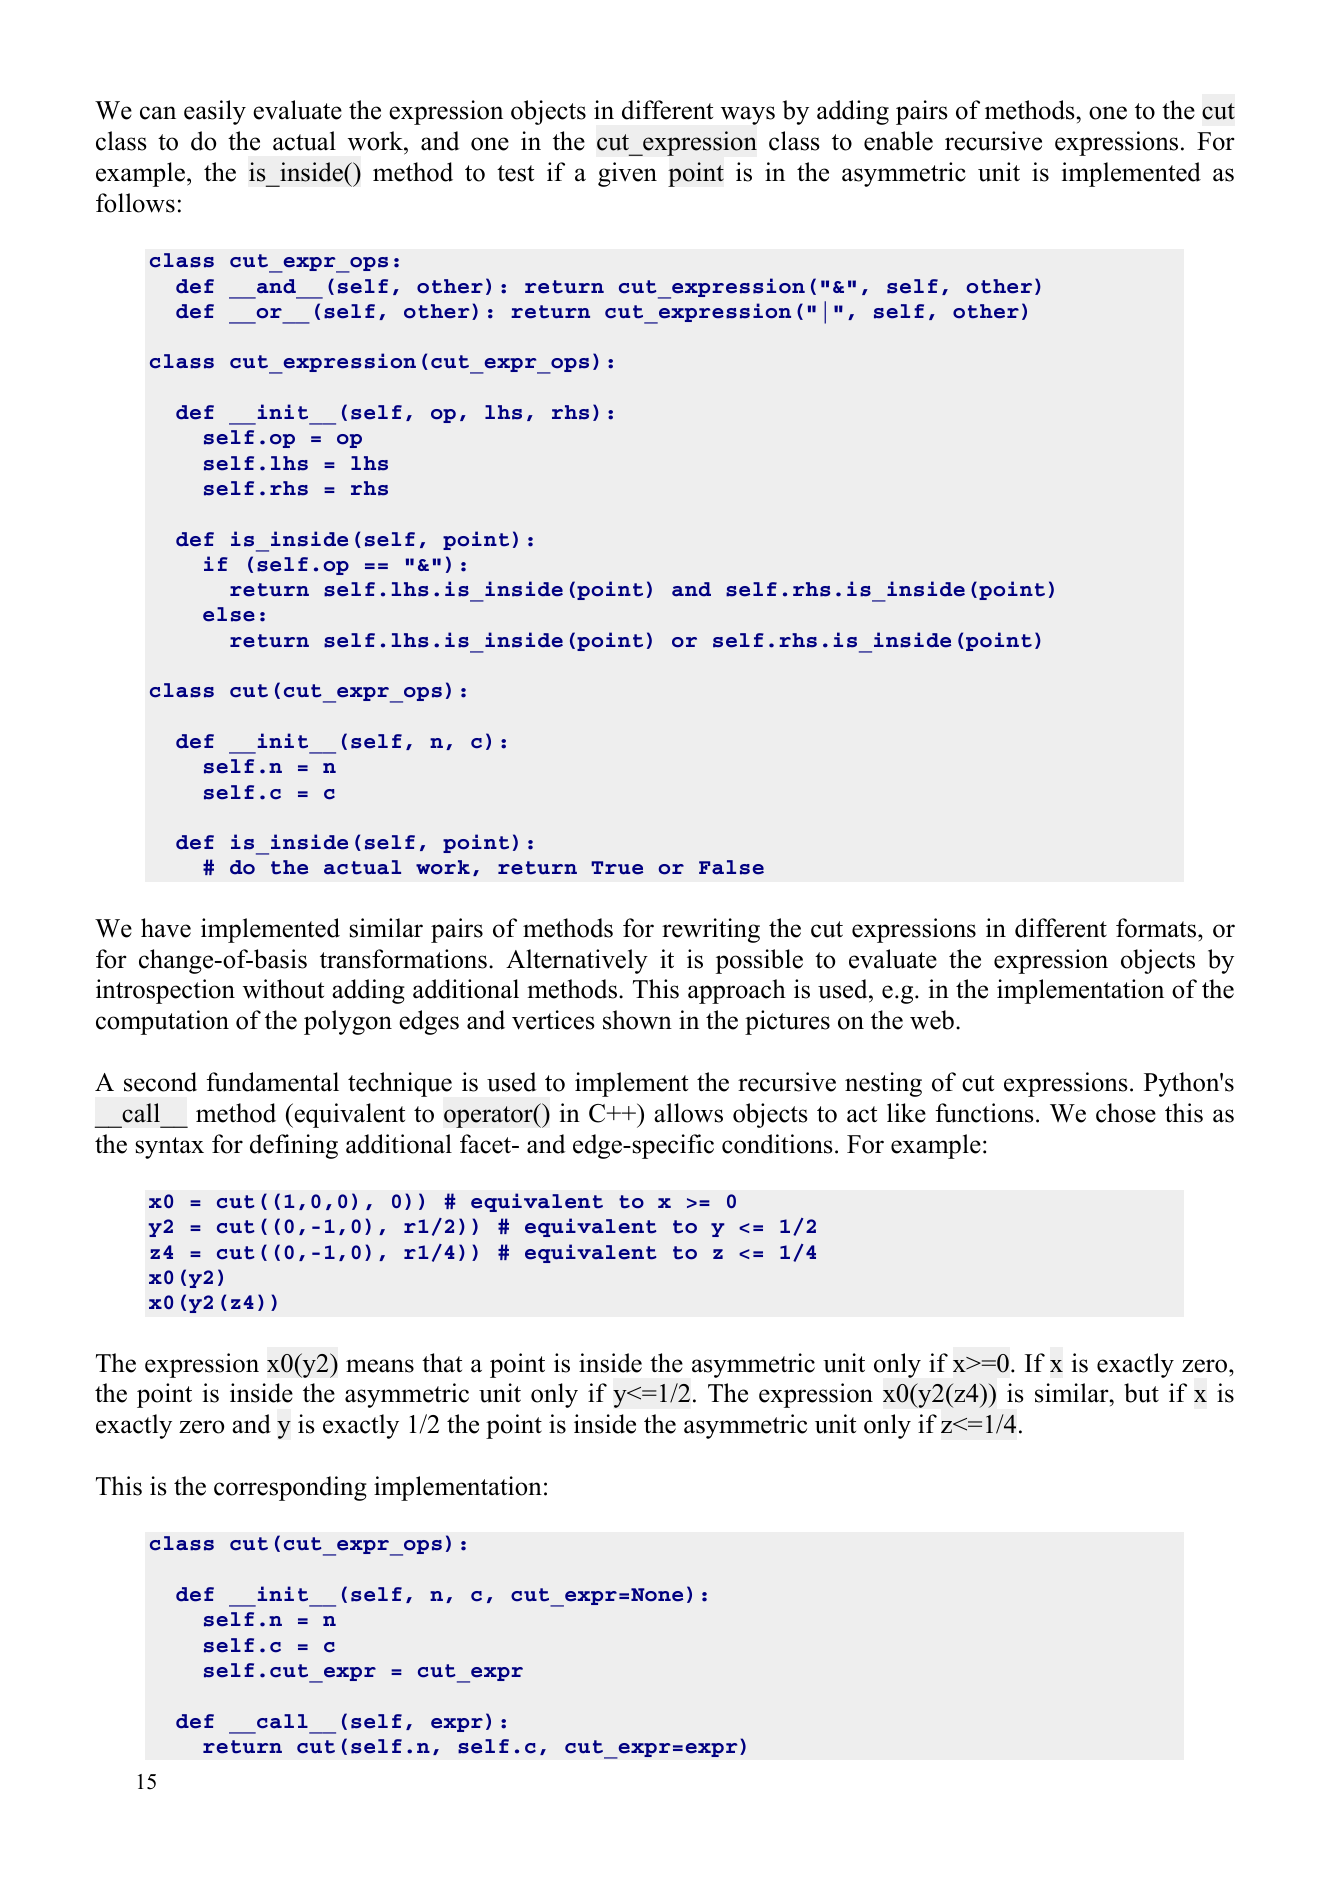  What do you see at coordinates (617, 868) in the screenshot?
I see `True` at bounding box center [617, 868].
